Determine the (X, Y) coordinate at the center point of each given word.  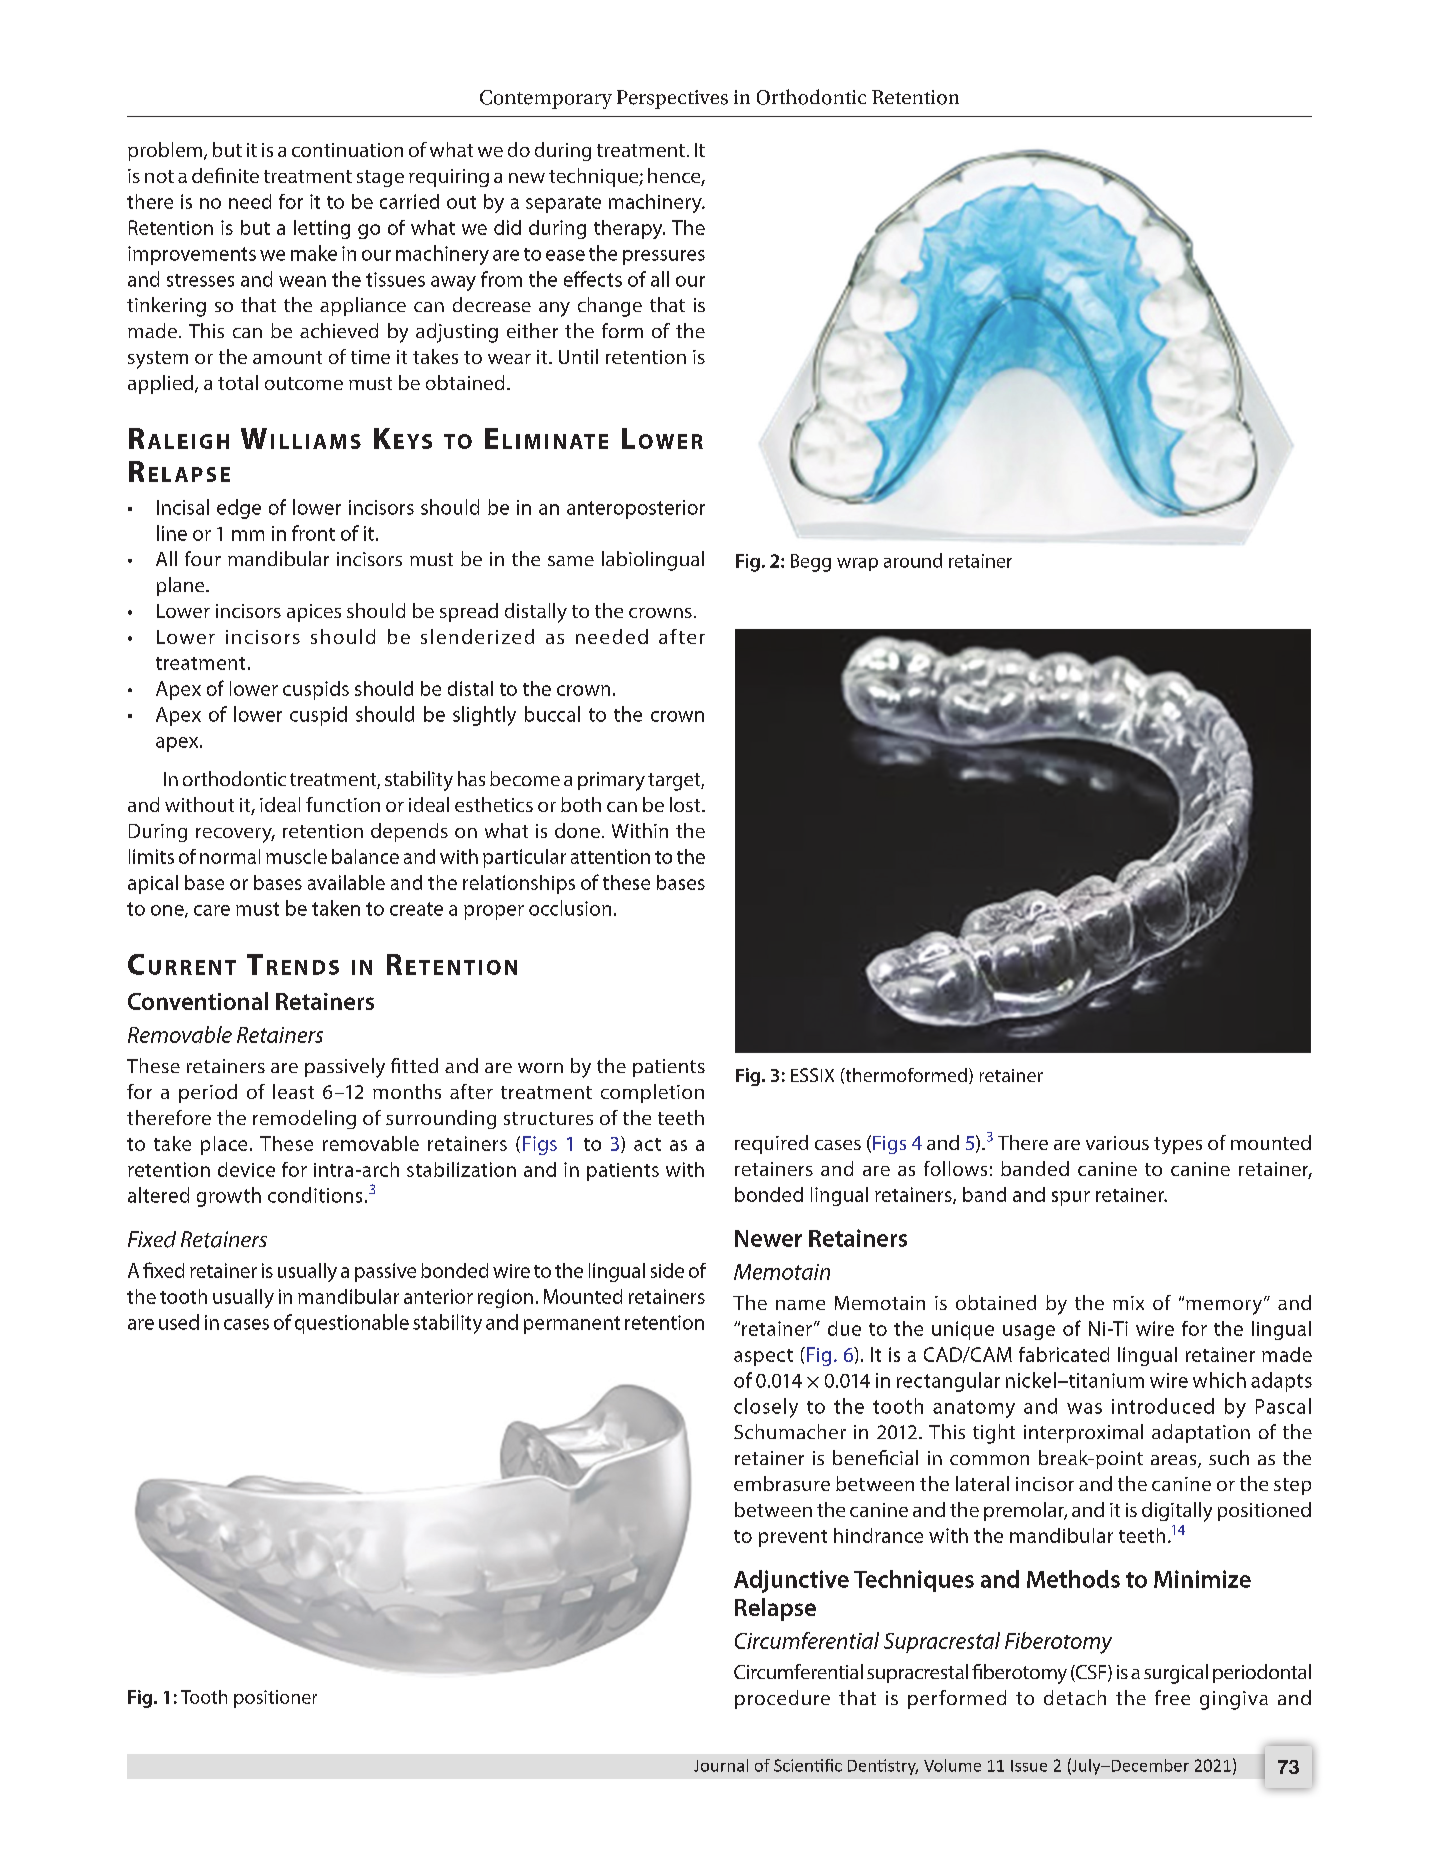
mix (1128, 1303)
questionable (352, 1324)
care (212, 910)
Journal (721, 1765)
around (913, 560)
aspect (763, 1357)
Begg (811, 563)
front (313, 533)
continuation (347, 150)
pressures (664, 257)
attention (610, 856)
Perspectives (672, 99)
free (1172, 1697)
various (1117, 1143)
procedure (782, 1699)
